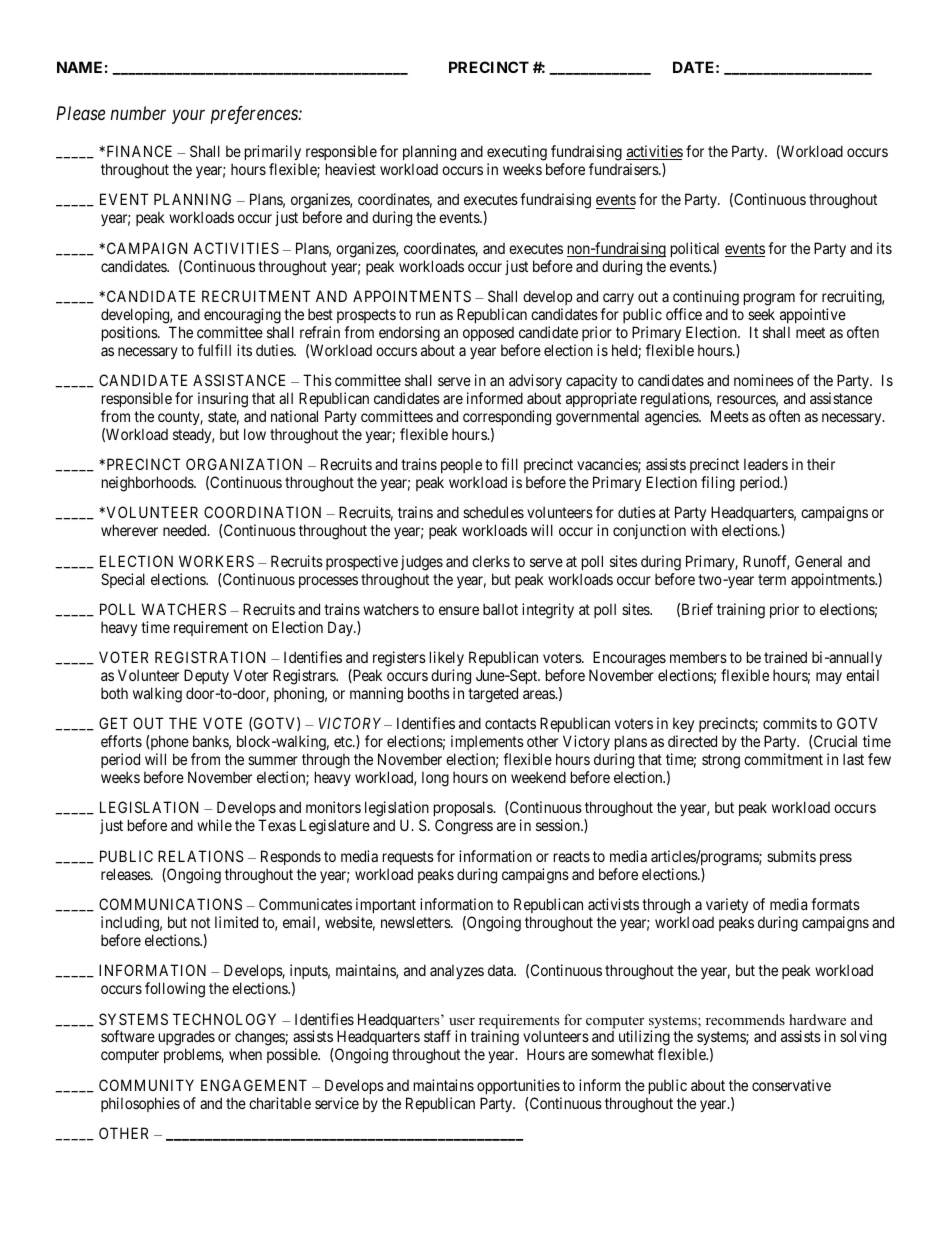 The height and width of the screenshot is (1233, 952). Describe the element at coordinates (624, 169) in the screenshot. I see `fundraisers` at that location.
